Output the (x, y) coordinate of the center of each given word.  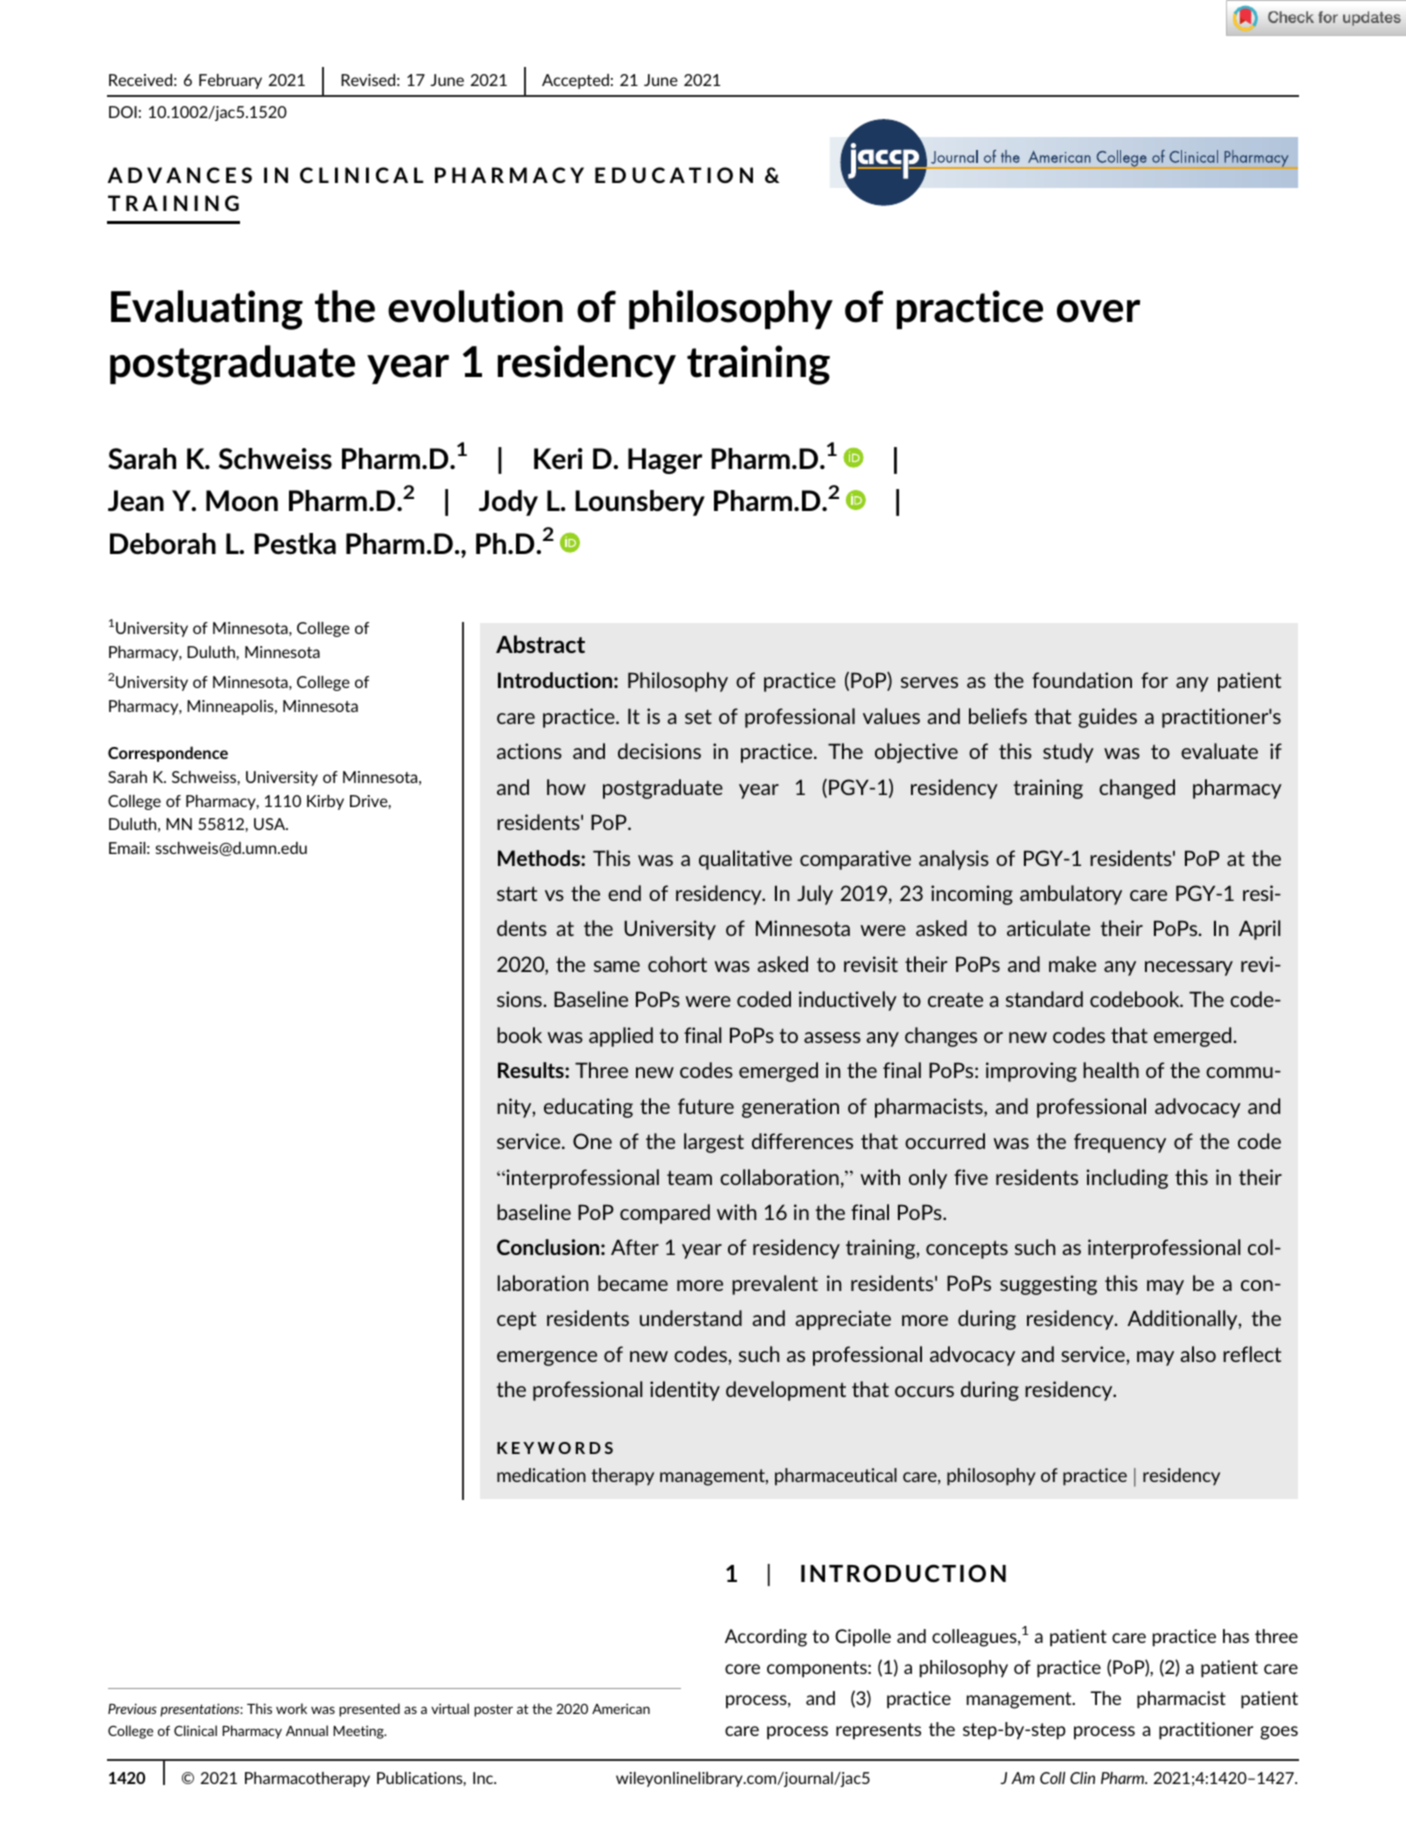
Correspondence (168, 754)
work (291, 1708)
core (742, 1669)
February (230, 81)
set (698, 716)
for (1154, 680)
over (1098, 311)
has (1236, 1636)
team (689, 1177)
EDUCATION (674, 175)
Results (532, 1070)
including (1127, 1179)
